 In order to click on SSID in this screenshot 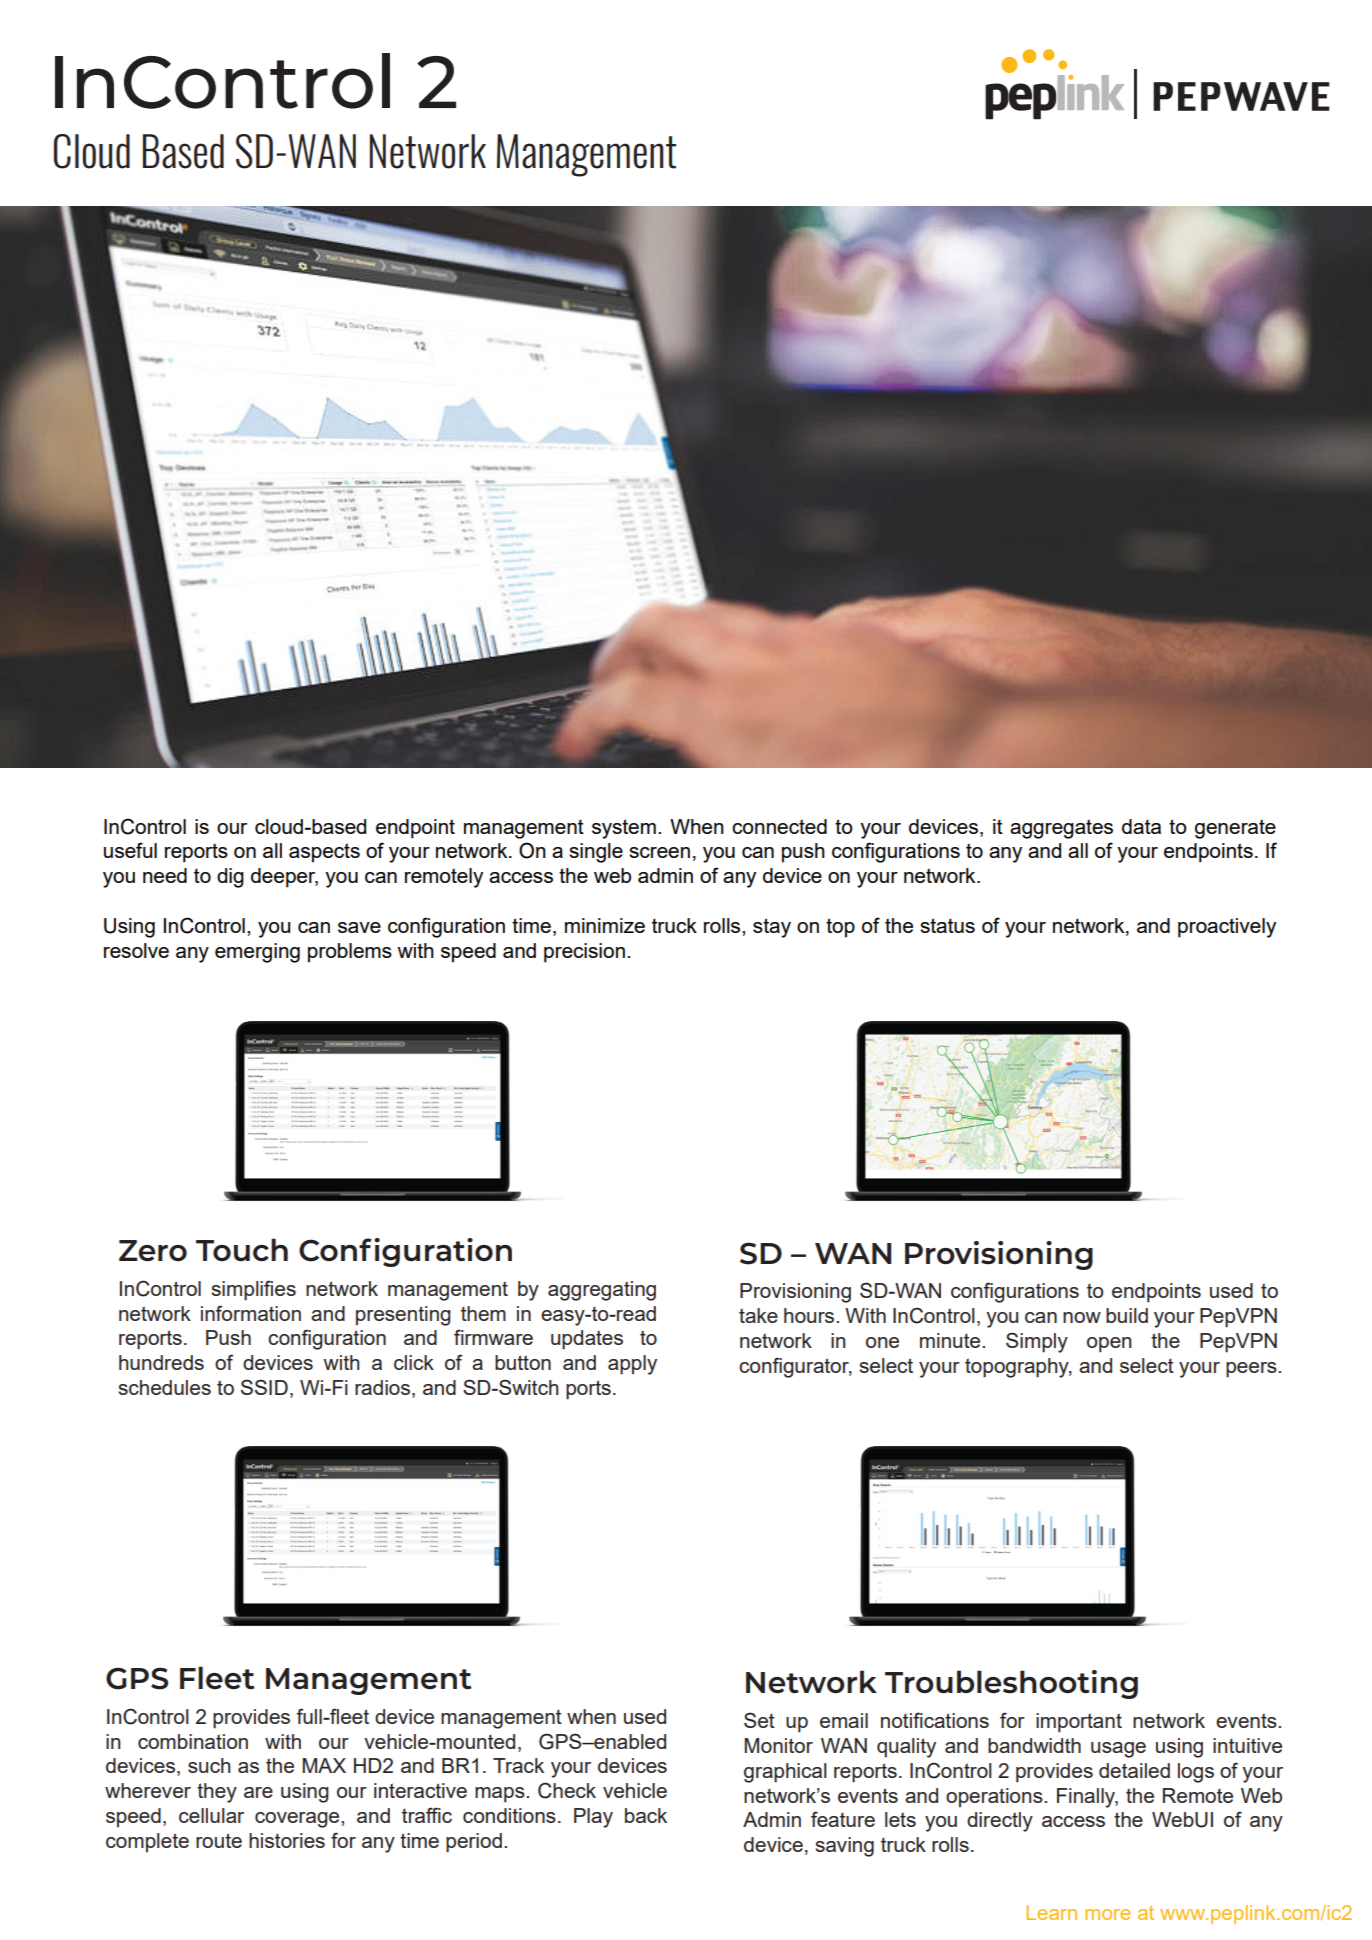, I will do `click(264, 1387)`.
